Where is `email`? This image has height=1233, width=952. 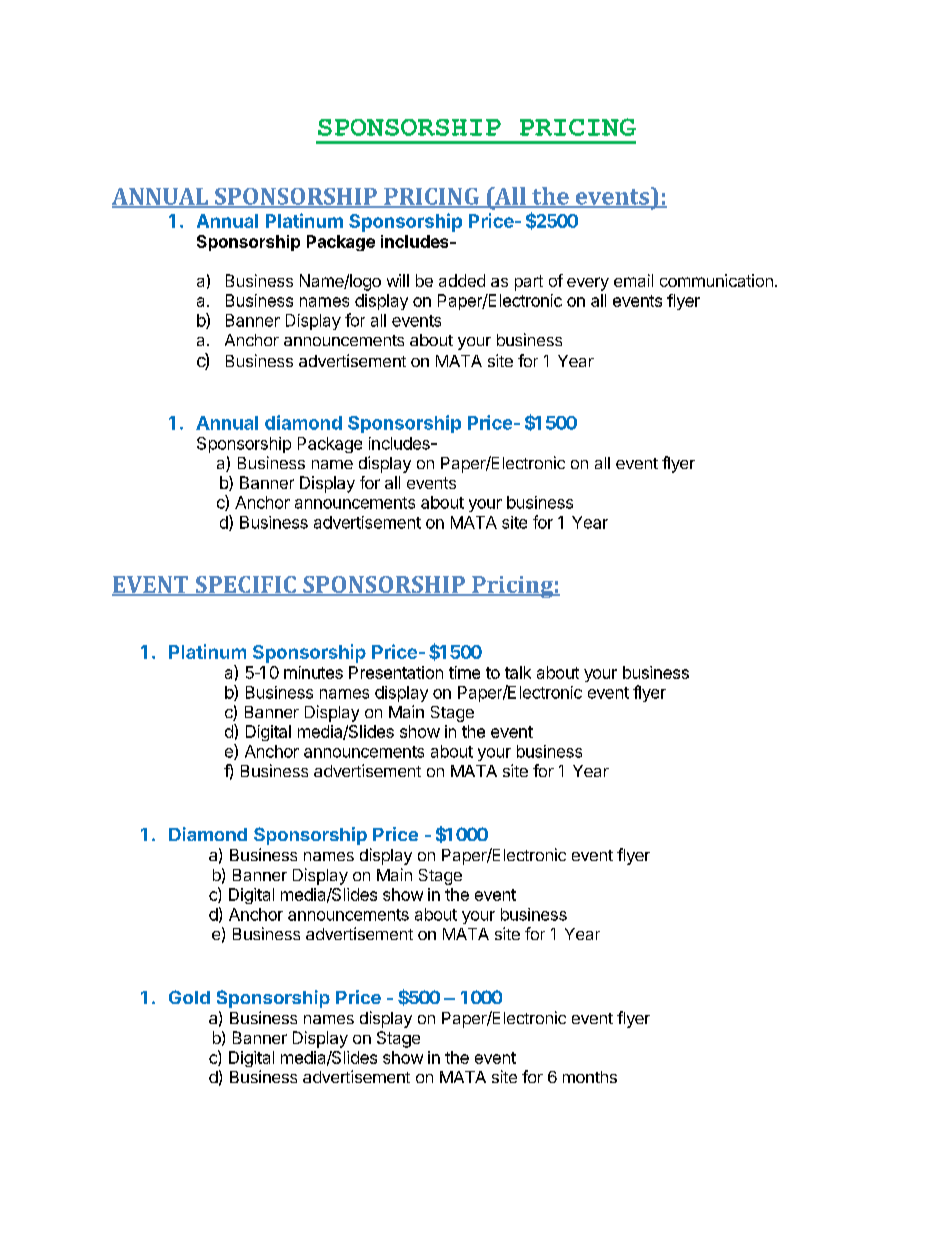
email is located at coordinates (633, 280).
